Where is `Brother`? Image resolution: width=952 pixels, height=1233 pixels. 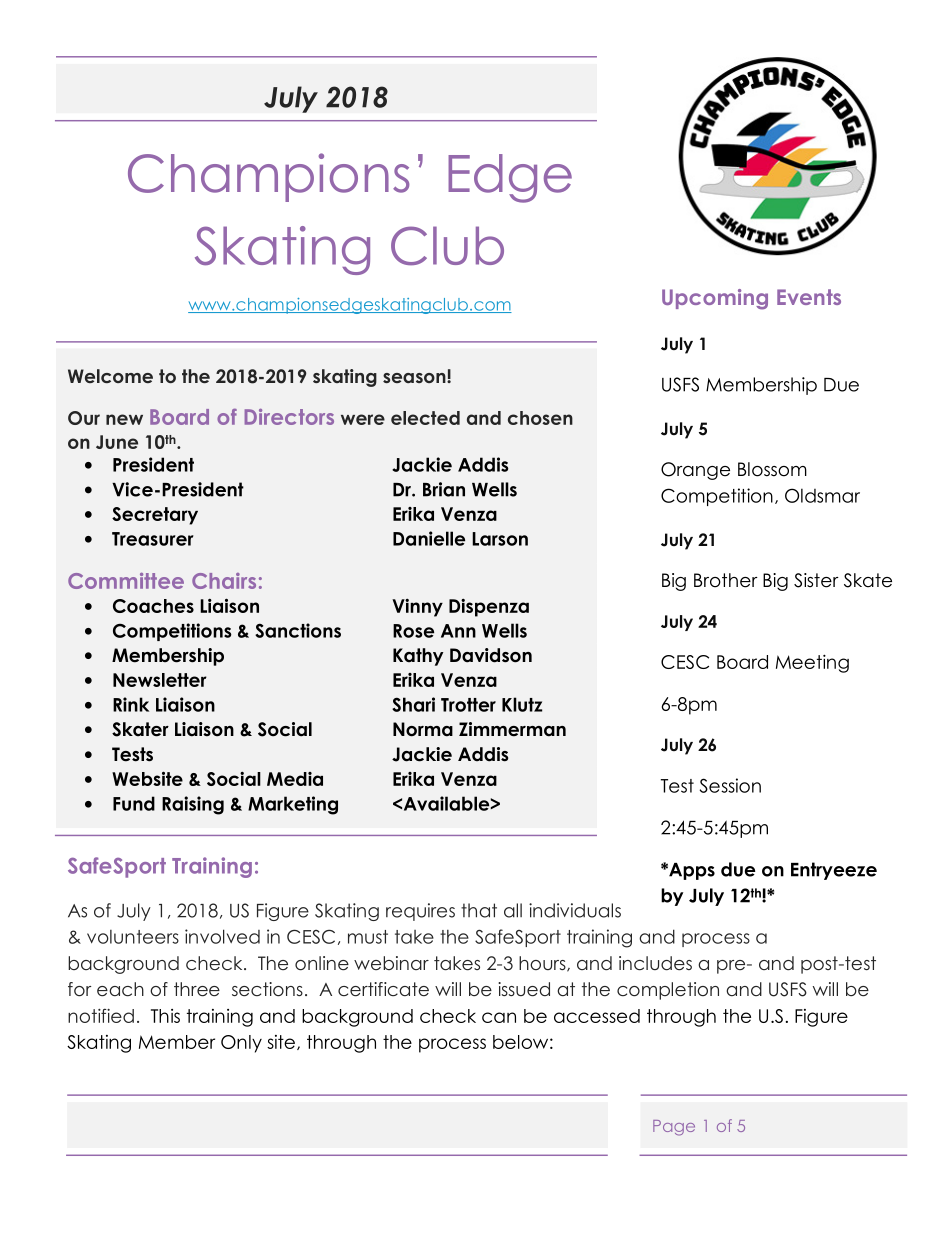 Brother is located at coordinates (726, 580).
